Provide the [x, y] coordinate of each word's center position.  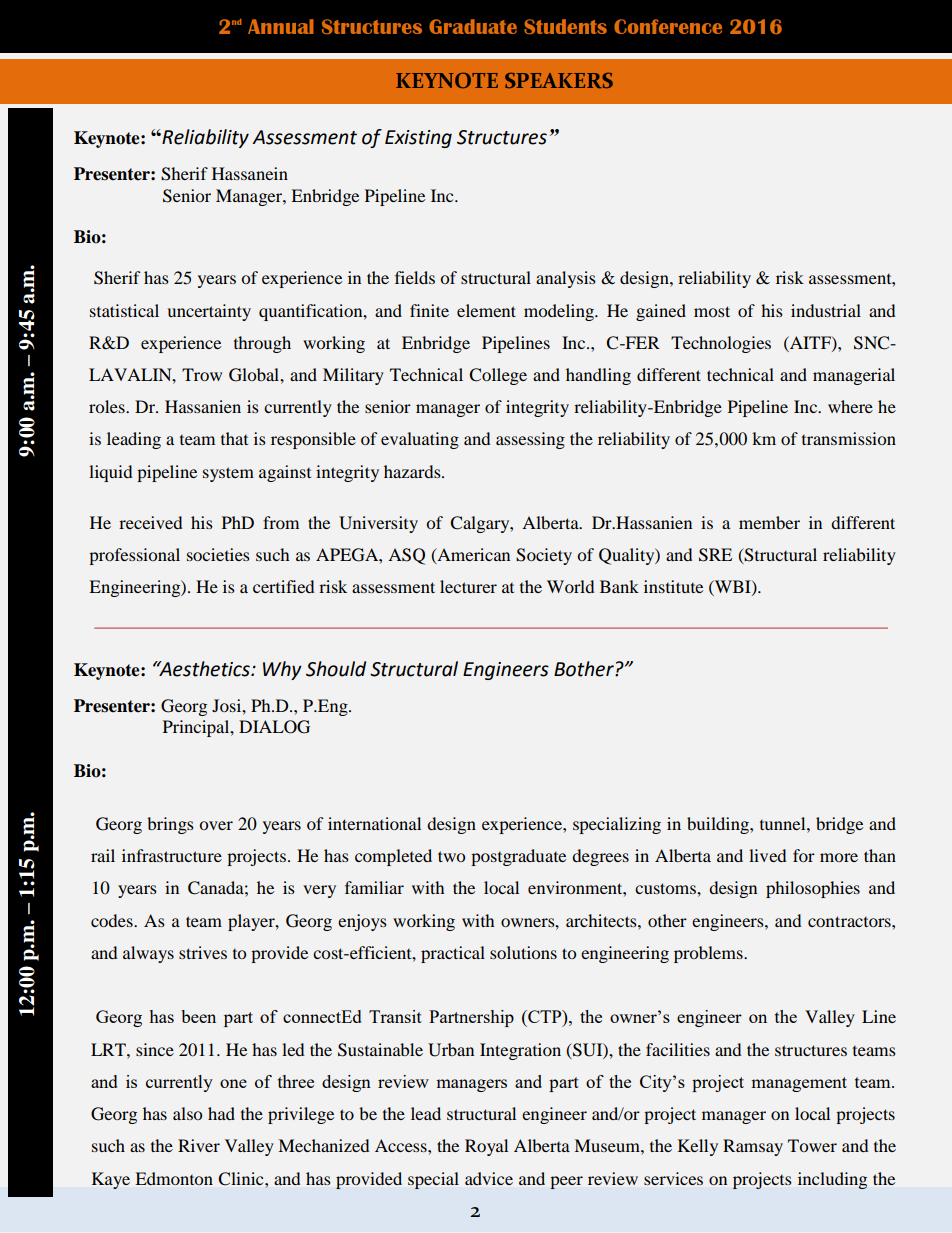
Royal [486, 1147]
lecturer [468, 586]
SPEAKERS [559, 80]
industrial [826, 310]
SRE [715, 555]
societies [218, 554]
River [199, 1145]
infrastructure [172, 855]
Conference [668, 26]
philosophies [813, 889]
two [451, 856]
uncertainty [209, 312]
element [486, 310]
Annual [281, 26]
